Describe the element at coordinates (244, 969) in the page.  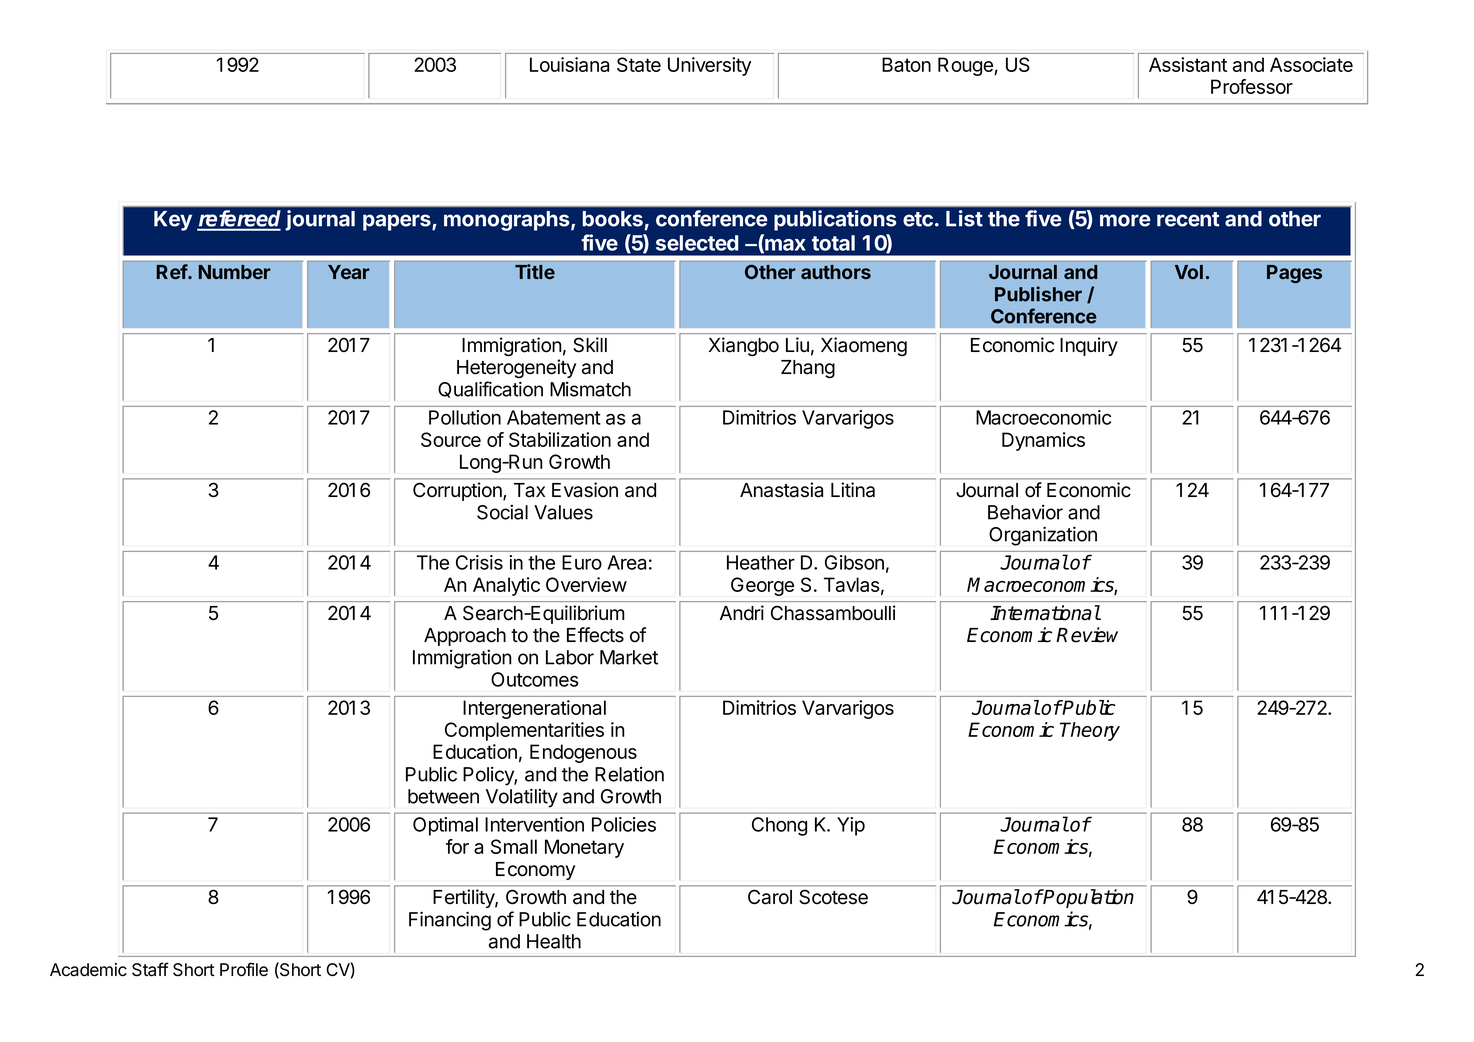
I see `Profile` at that location.
